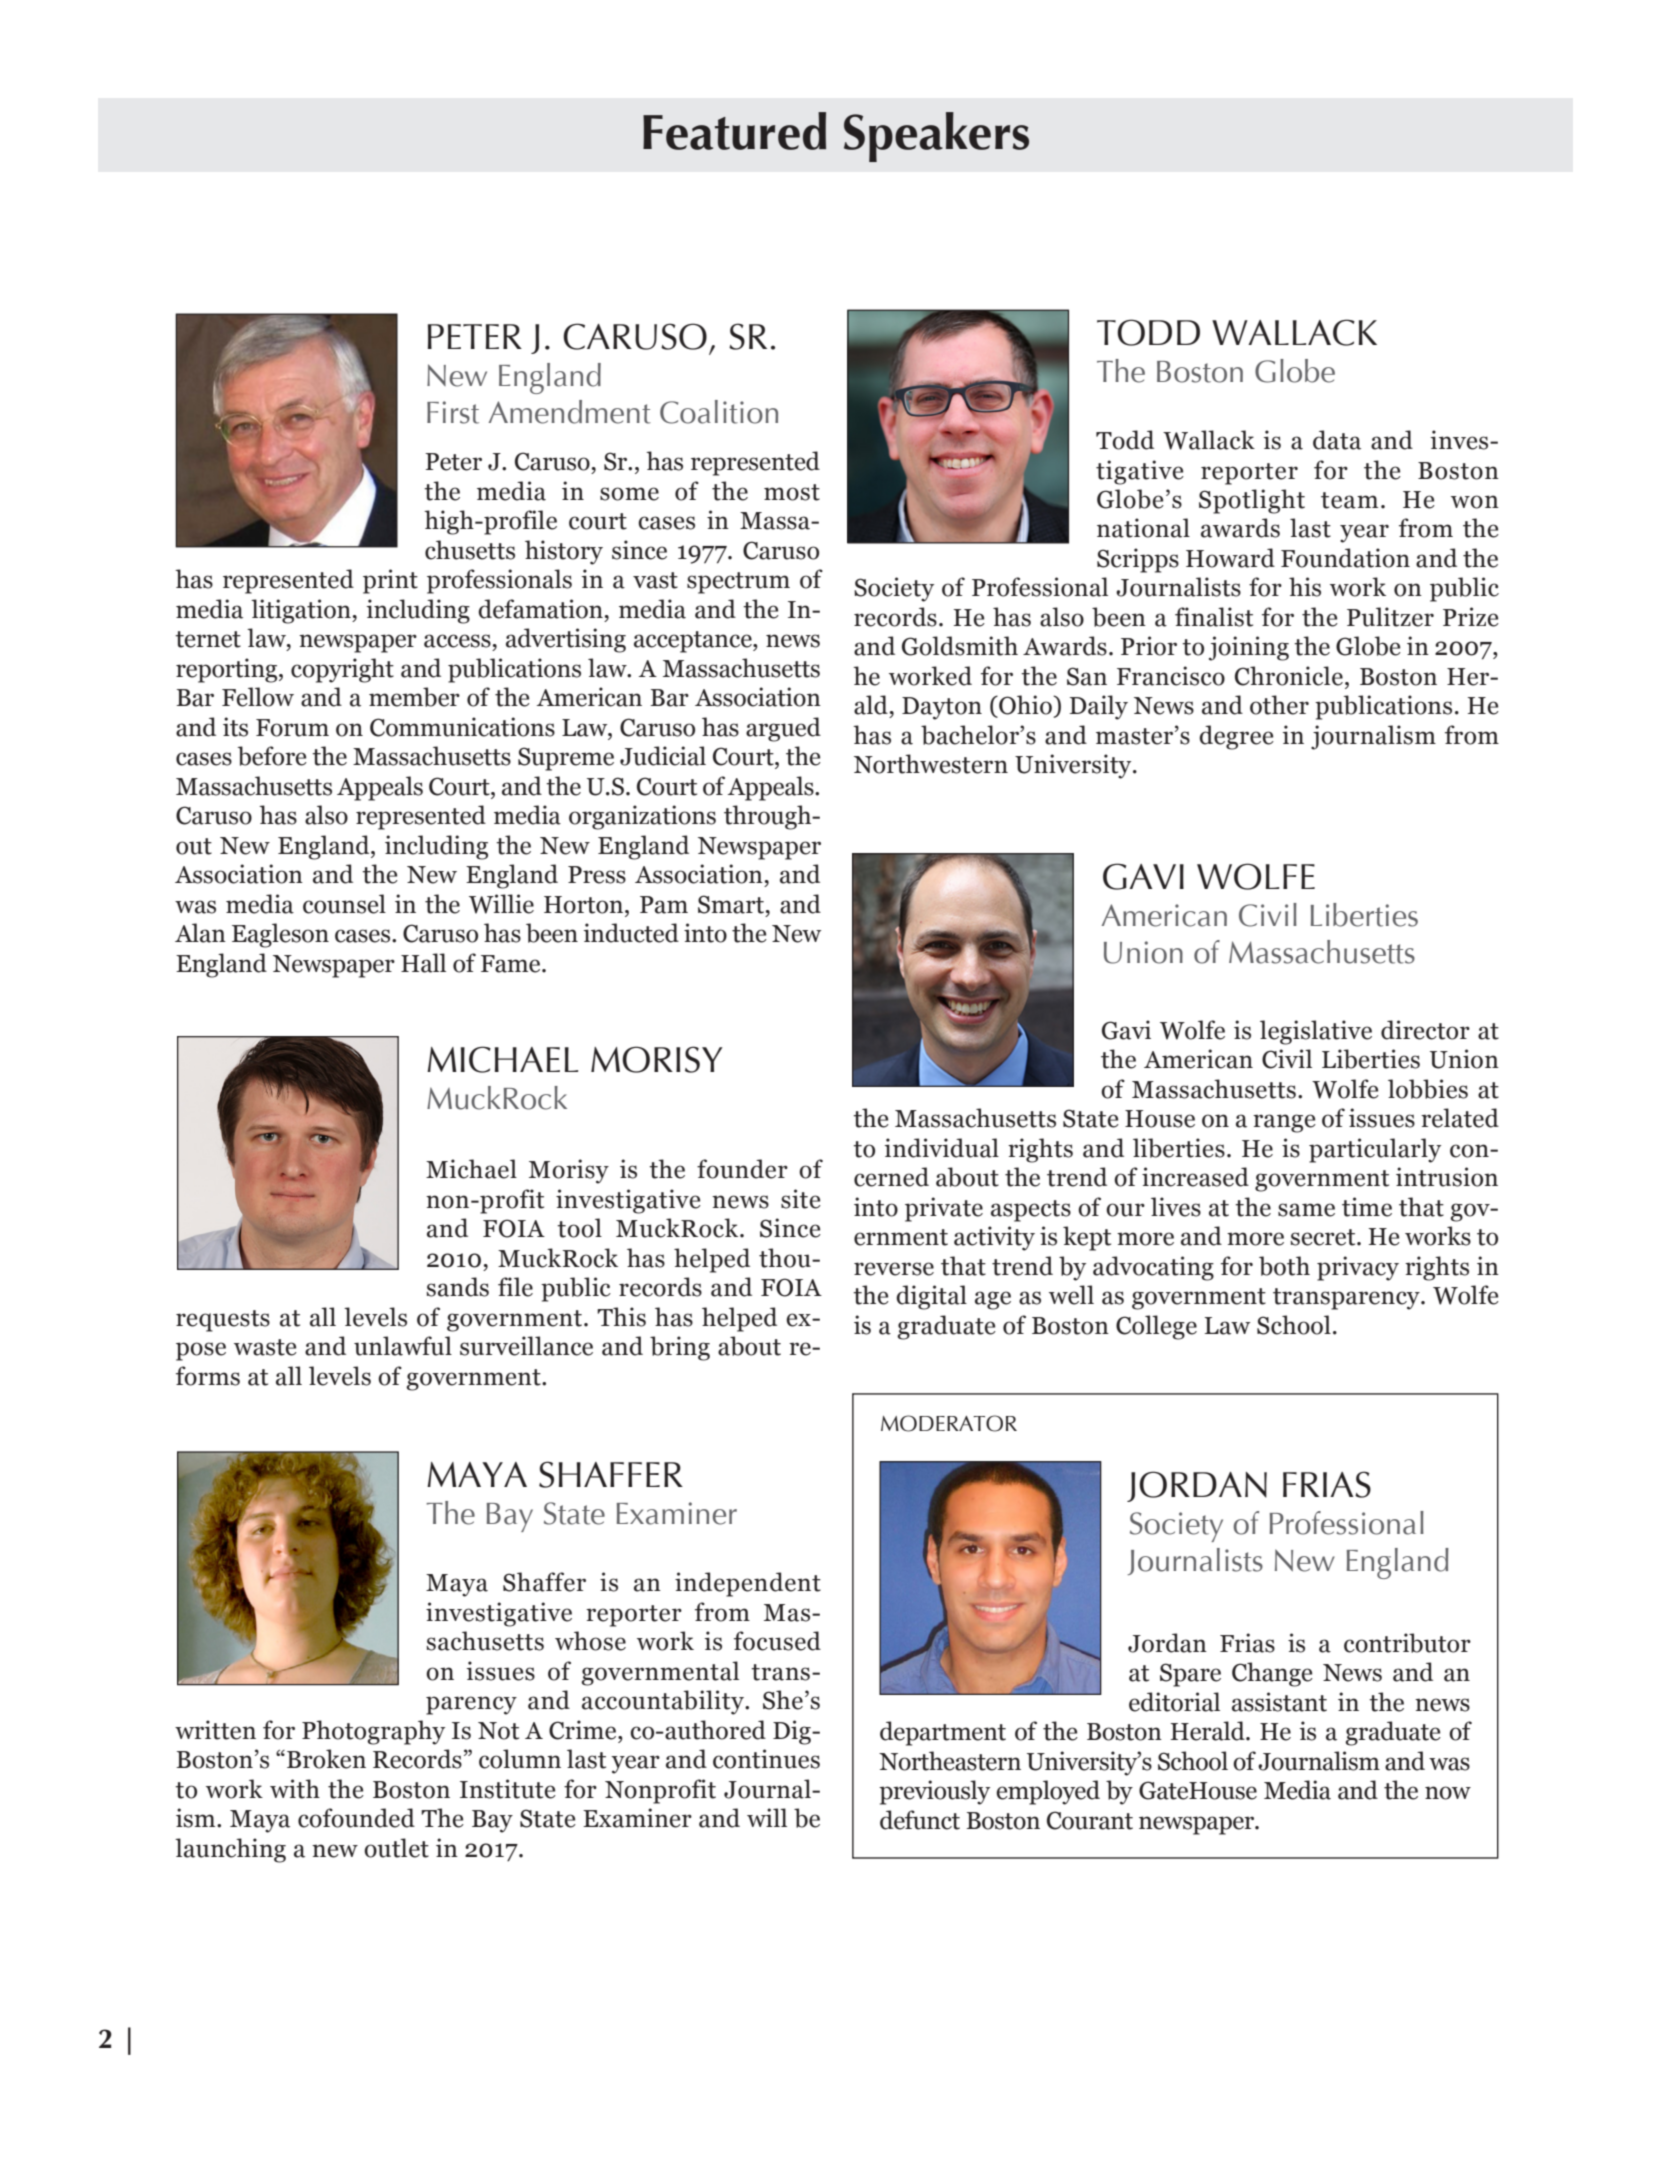  What do you see at coordinates (292, 728) in the screenshot?
I see `Forum` at bounding box center [292, 728].
